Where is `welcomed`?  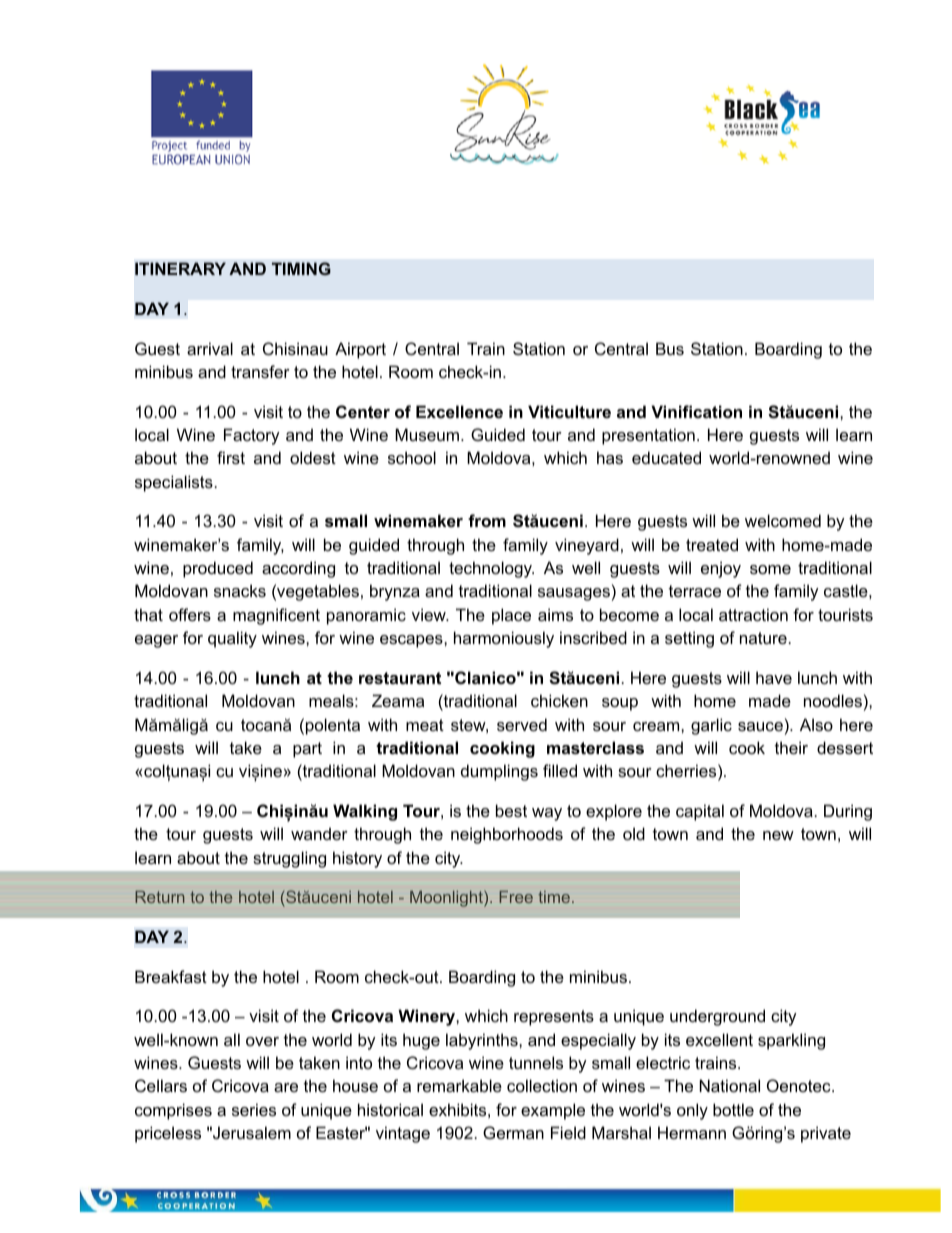
welcomed is located at coordinates (783, 520).
